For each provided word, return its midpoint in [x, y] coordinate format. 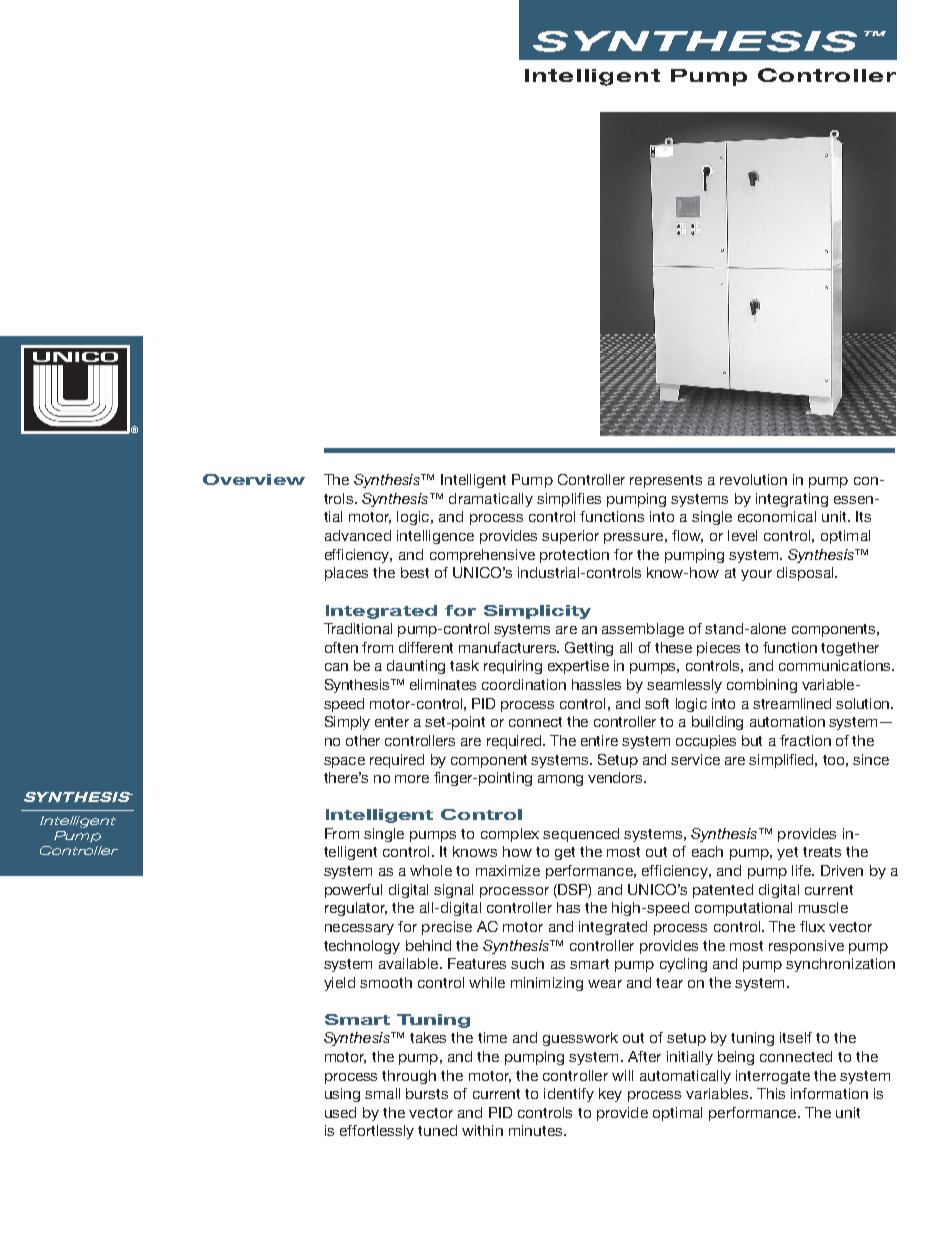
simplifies [569, 500]
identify [569, 1095]
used [340, 1112]
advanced [358, 535]
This [771, 1093]
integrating [792, 500]
